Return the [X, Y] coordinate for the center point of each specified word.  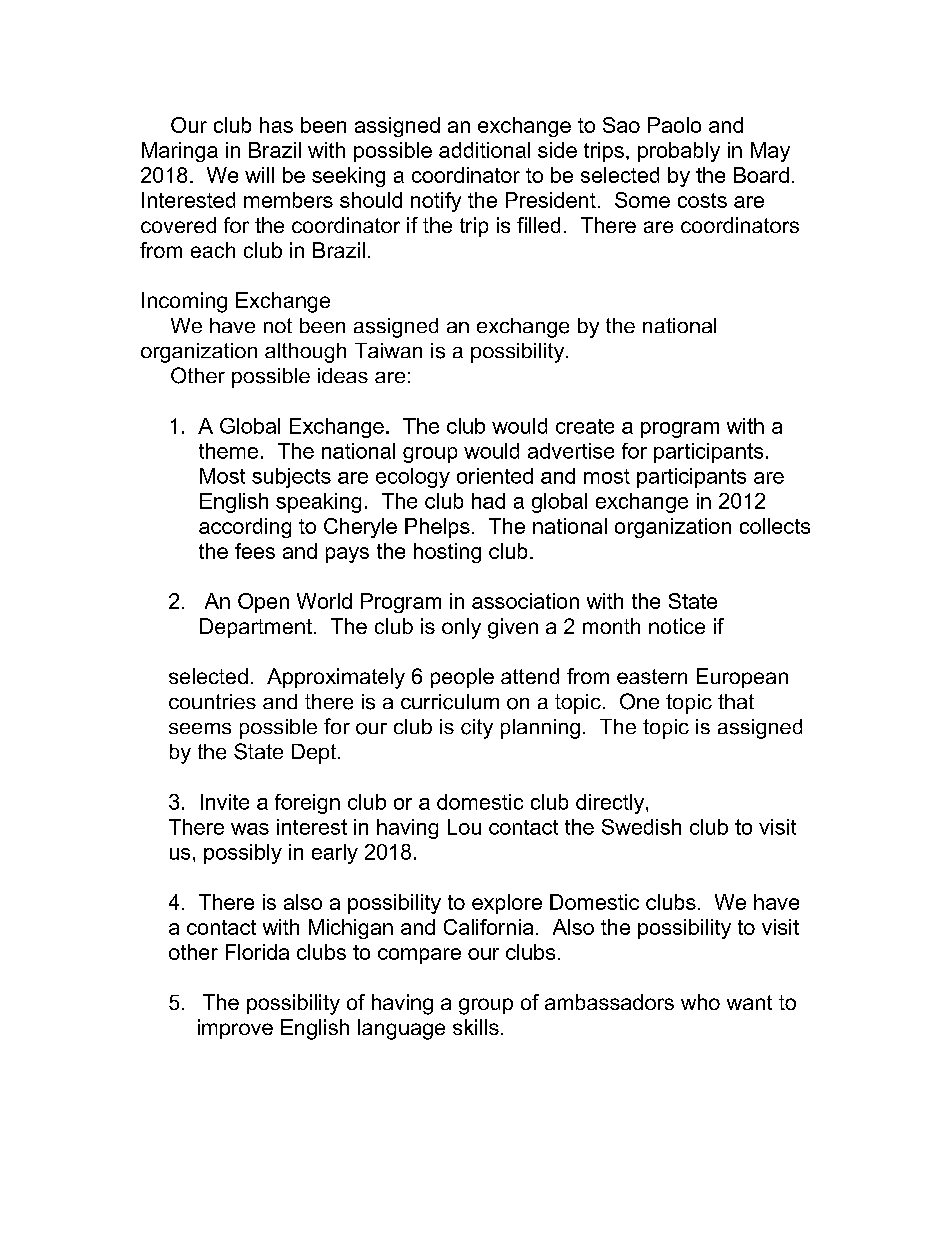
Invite [225, 802]
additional [484, 150]
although [305, 353]
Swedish [641, 827]
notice [677, 626]
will [259, 175]
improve [235, 1029]
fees [255, 551]
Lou [464, 827]
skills [476, 1027]
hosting [447, 553]
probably [679, 152]
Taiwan [388, 350]
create [585, 426]
